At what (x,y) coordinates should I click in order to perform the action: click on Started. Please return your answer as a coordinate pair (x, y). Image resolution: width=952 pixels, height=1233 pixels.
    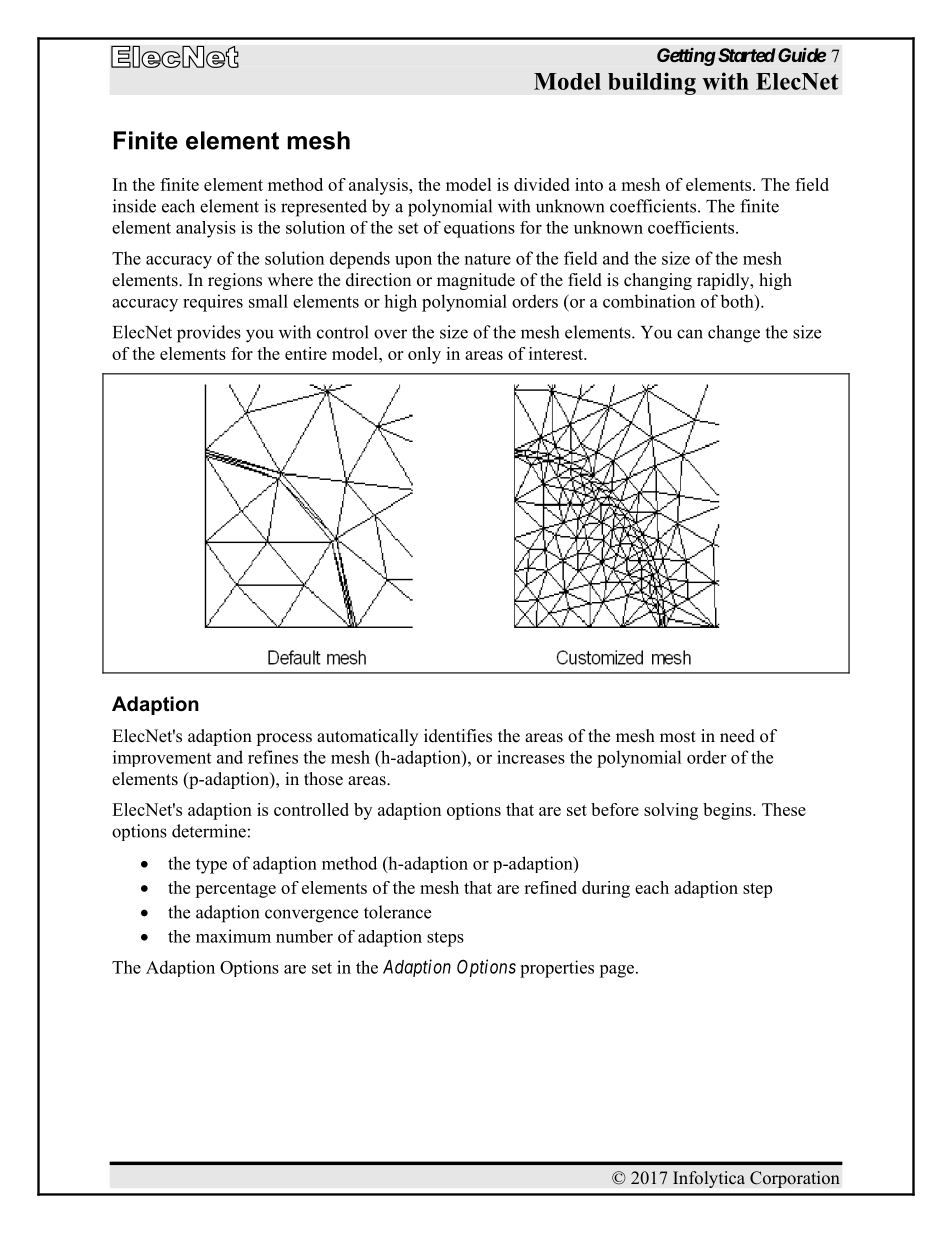
    Looking at the image, I should click on (745, 55).
